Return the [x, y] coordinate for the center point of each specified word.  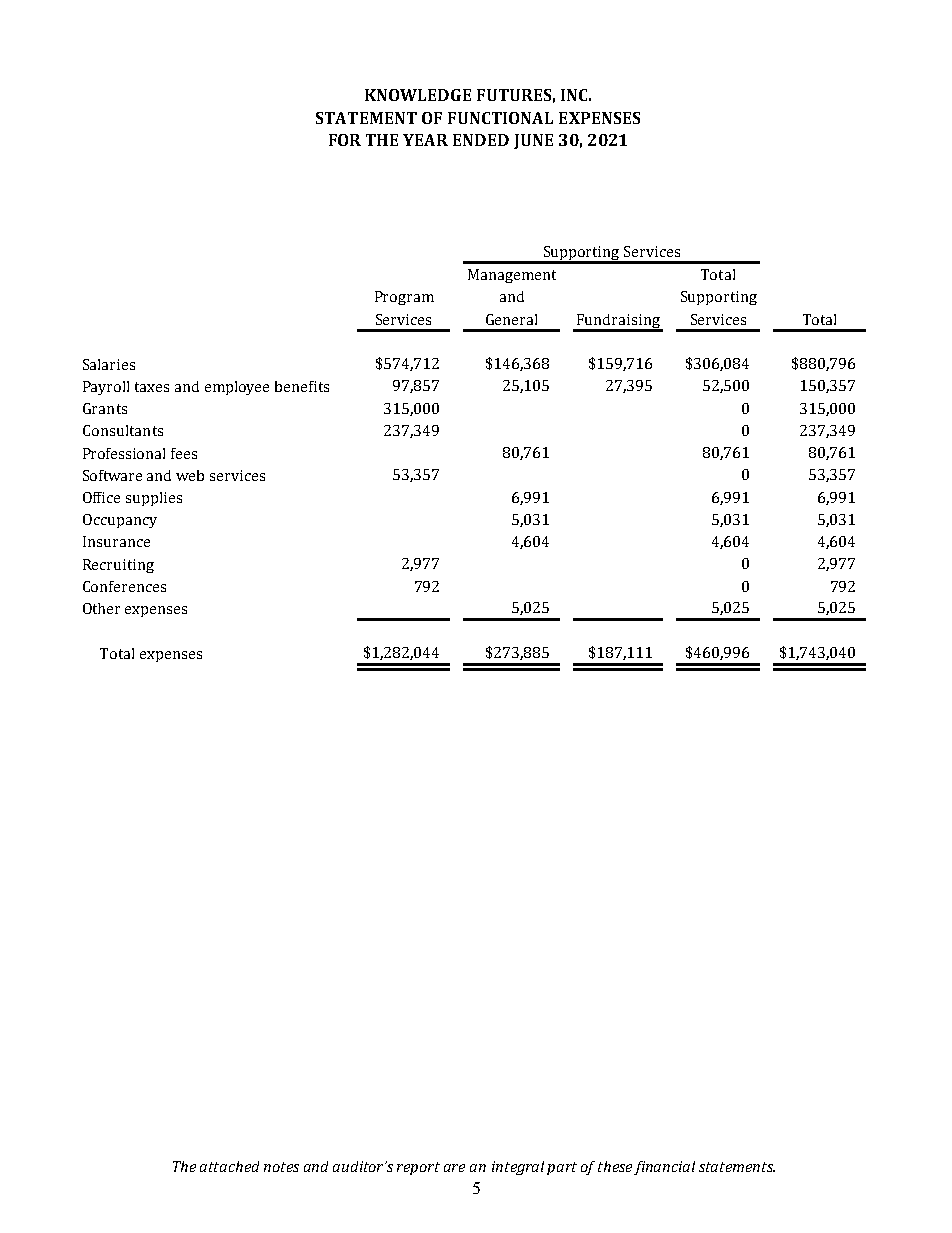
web [190, 475]
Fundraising [618, 322]
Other [101, 608]
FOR [345, 140]
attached [229, 1166]
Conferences [124, 586]
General [511, 319]
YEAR [425, 140]
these [615, 1166]
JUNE [533, 141]
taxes [152, 387]
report [418, 1168]
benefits [302, 386]
